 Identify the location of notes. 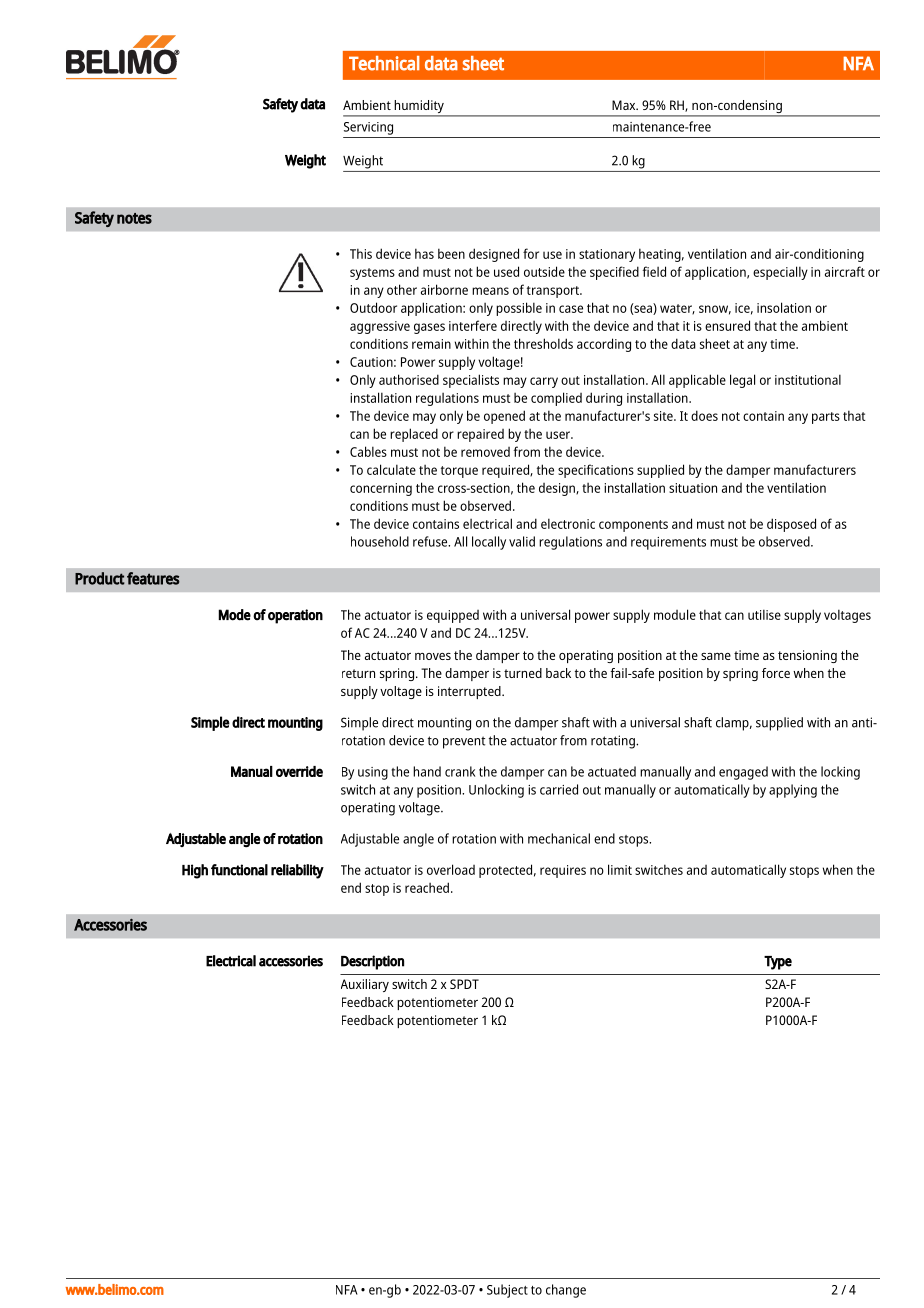
(134, 218).
